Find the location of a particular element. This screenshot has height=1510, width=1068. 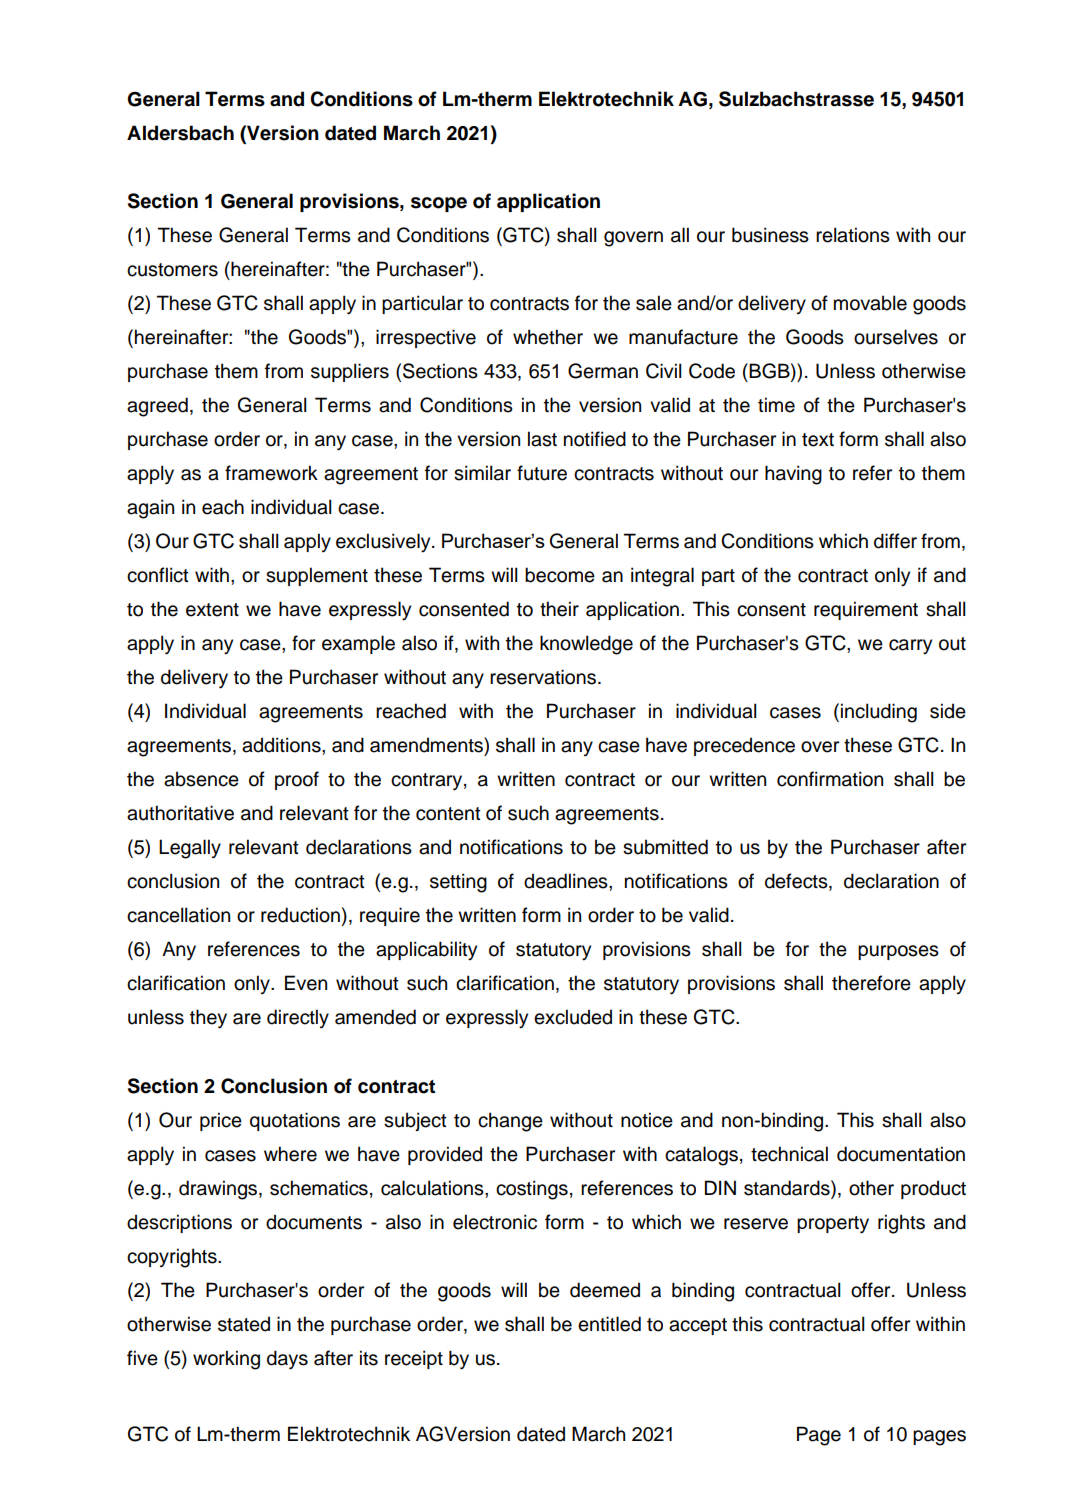

therefore is located at coordinates (871, 983).
